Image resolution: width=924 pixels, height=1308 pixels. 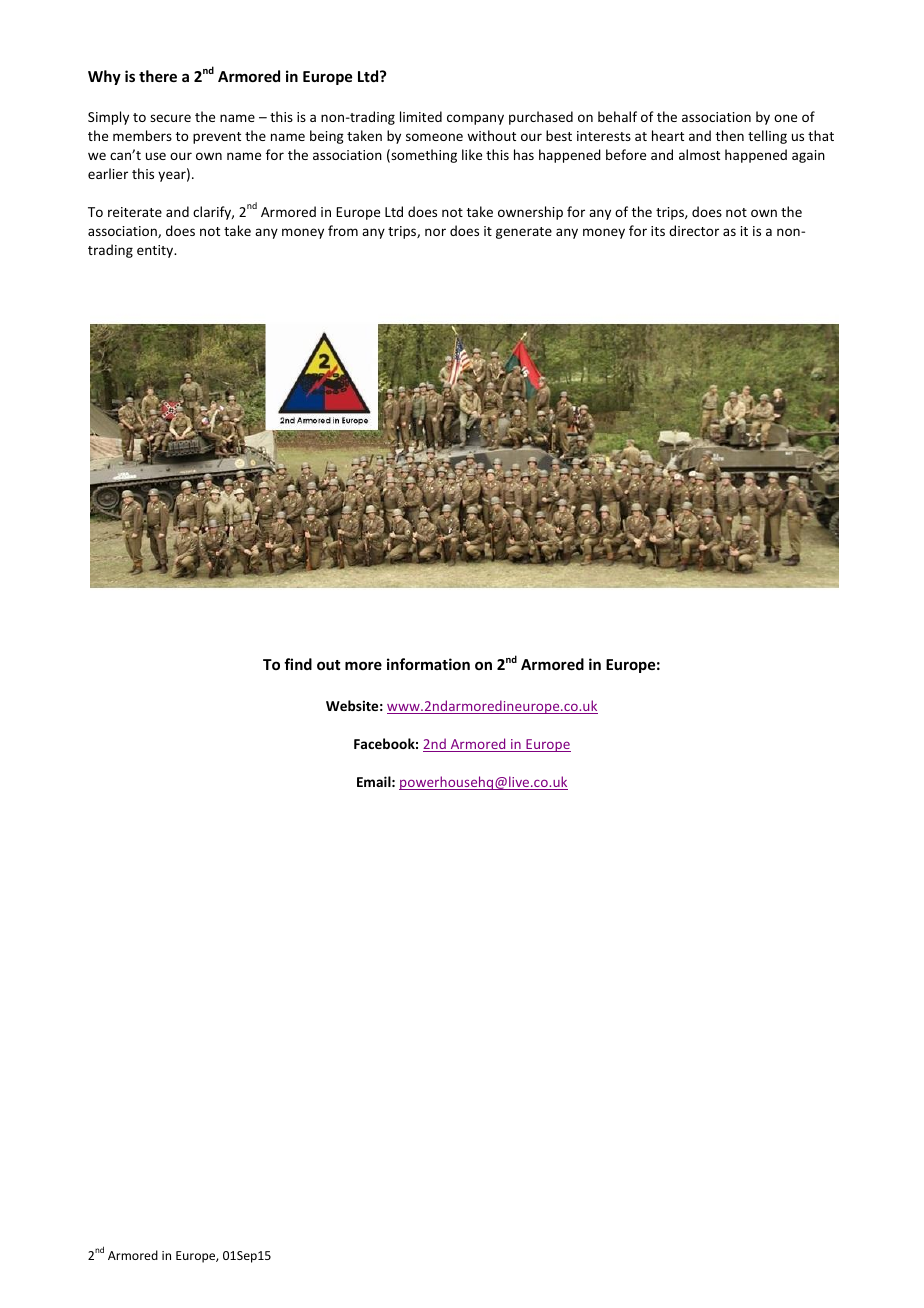 I want to click on again, so click(x=808, y=156).
